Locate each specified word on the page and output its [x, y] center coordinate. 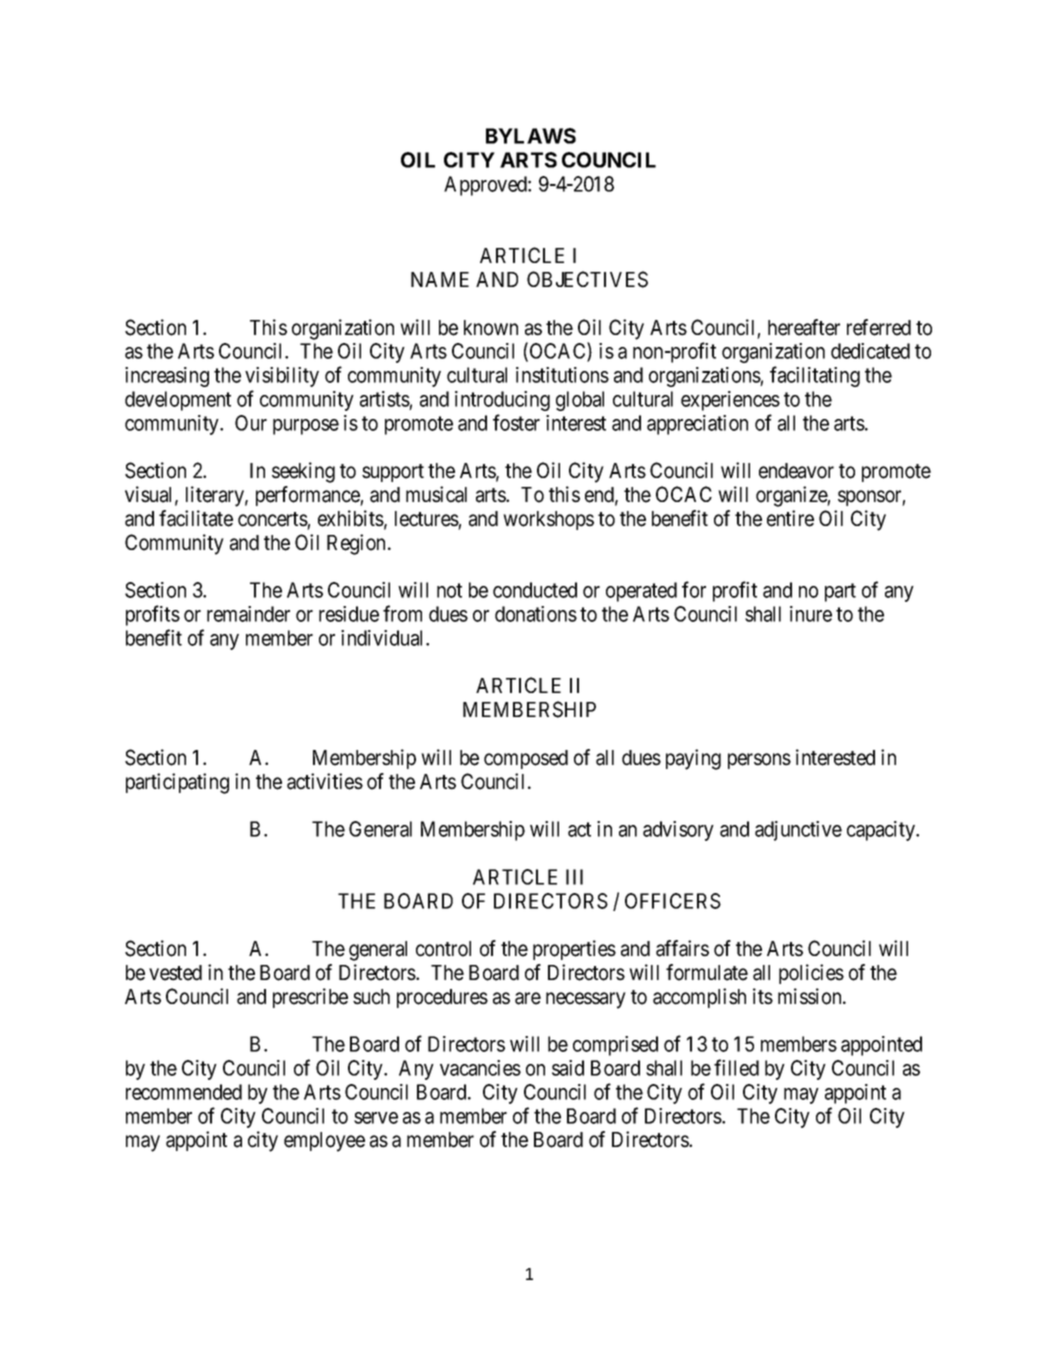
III [574, 877]
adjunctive [798, 831]
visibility [282, 377]
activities [325, 781]
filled [736, 1067]
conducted [535, 590]
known [491, 328]
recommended [184, 1092]
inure [811, 614]
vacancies [480, 1068]
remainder [248, 614]
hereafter [804, 327]
